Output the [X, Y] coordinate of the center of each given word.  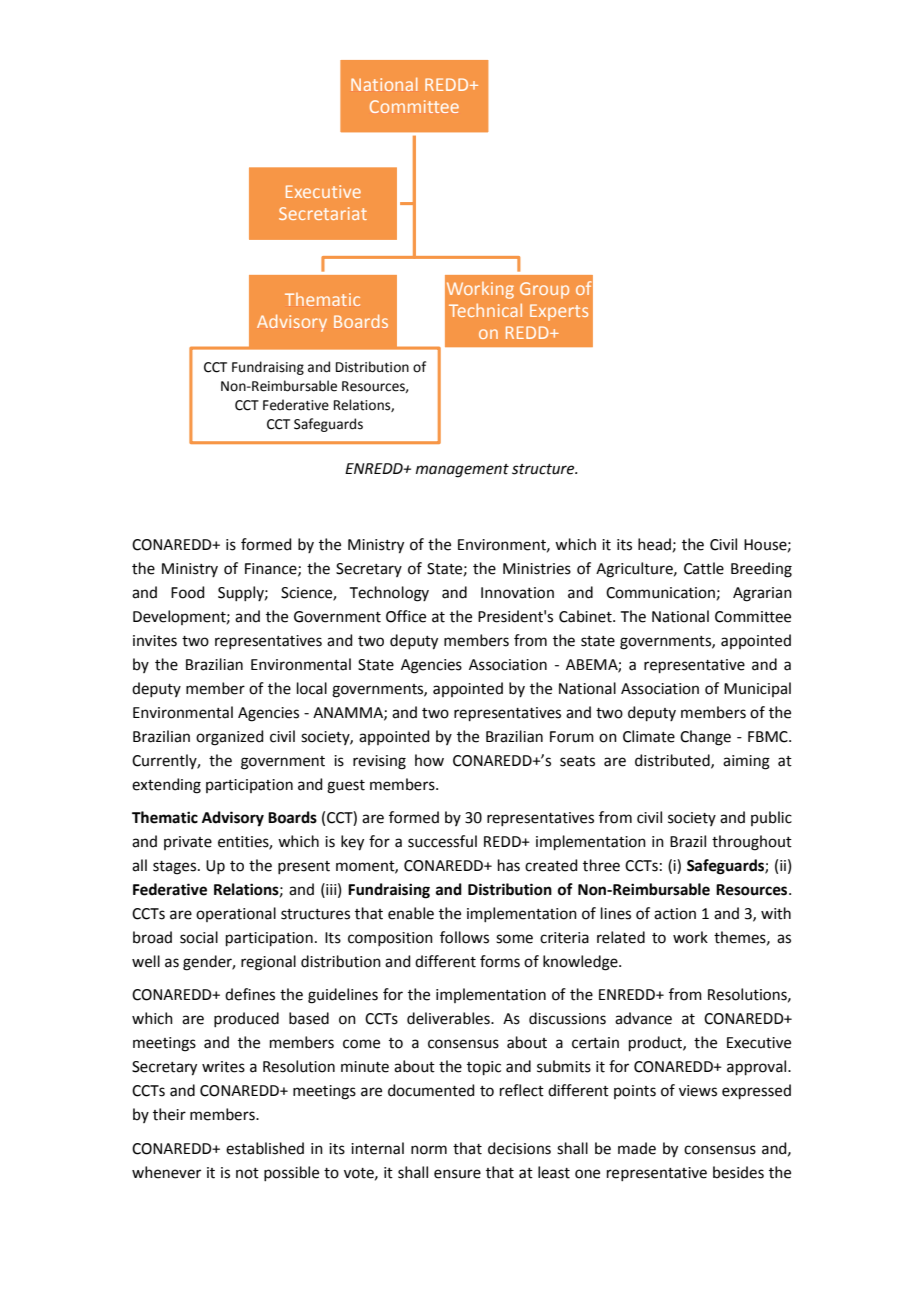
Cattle [704, 568]
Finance [272, 569]
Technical [485, 310]
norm [429, 1150]
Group [544, 290]
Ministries [537, 569]
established [265, 1148]
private [188, 843]
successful [442, 841]
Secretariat [323, 213]
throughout [752, 843]
